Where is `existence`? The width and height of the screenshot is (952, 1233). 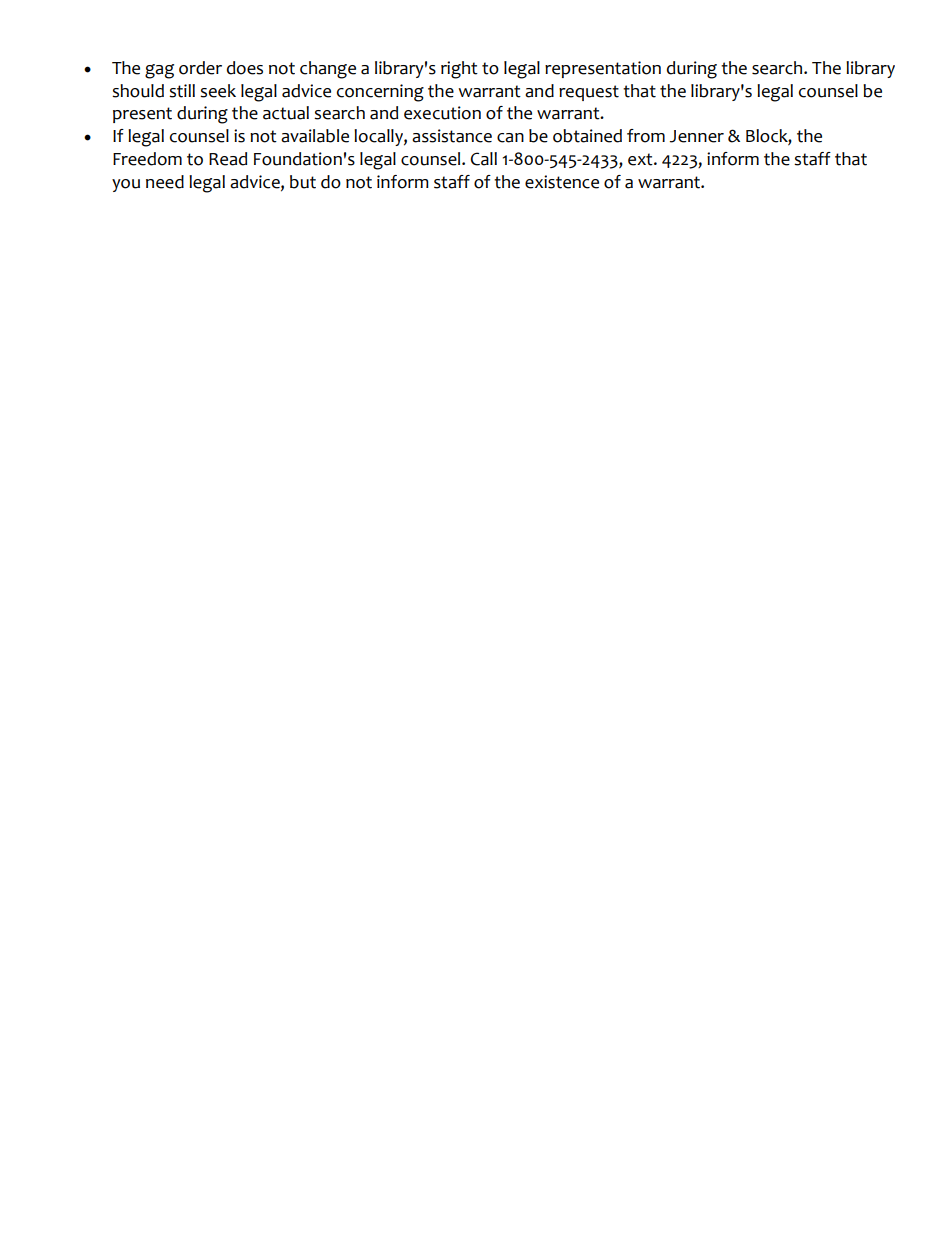
existence is located at coordinates (562, 182).
